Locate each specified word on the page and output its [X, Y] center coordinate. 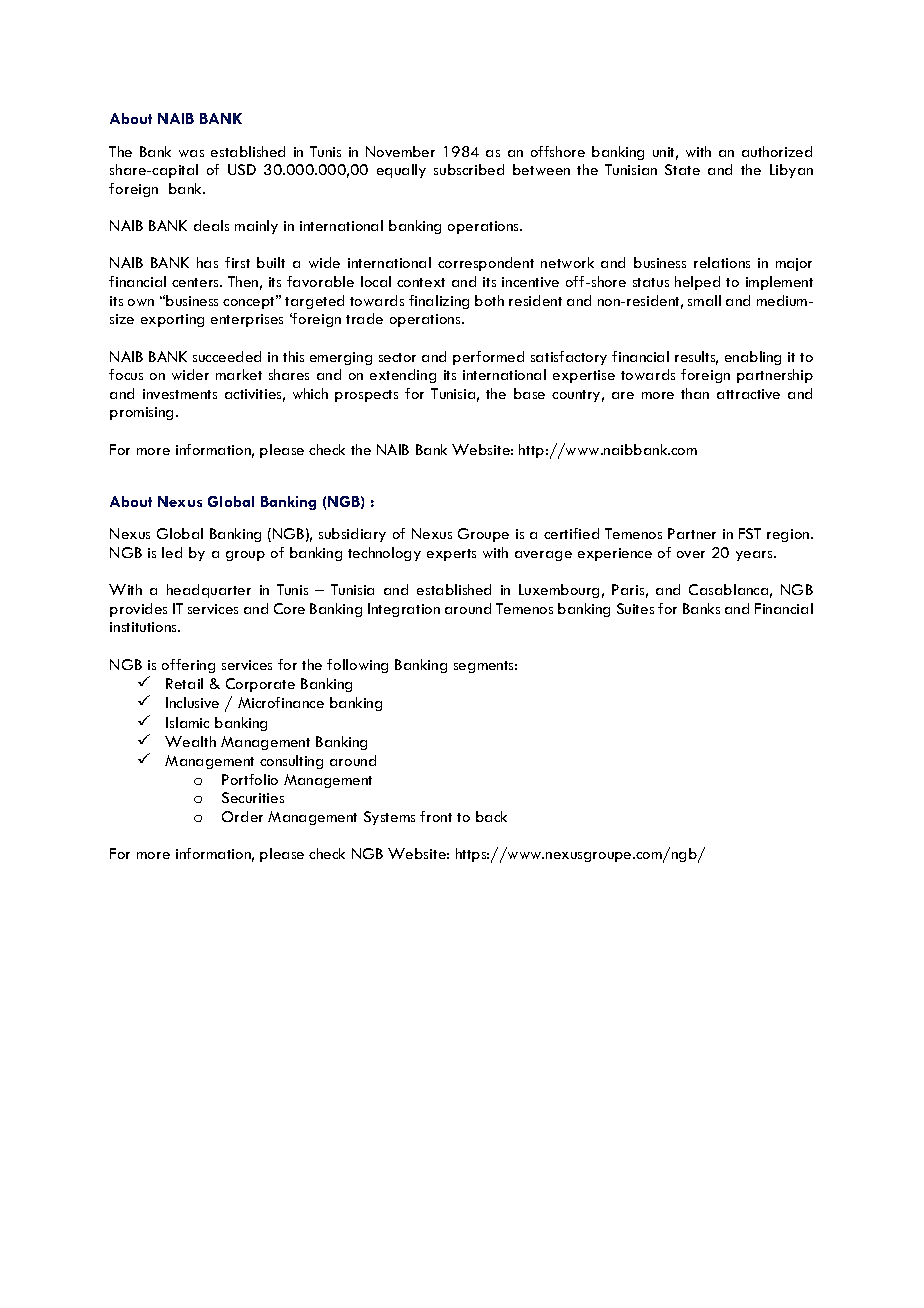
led [172, 552]
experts [451, 555]
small [704, 300]
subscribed [469, 169]
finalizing [439, 302]
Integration [404, 610]
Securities [253, 797]
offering [188, 666]
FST [750, 533]
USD [242, 169]
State [682, 169]
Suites [635, 608]
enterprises [247, 320]
